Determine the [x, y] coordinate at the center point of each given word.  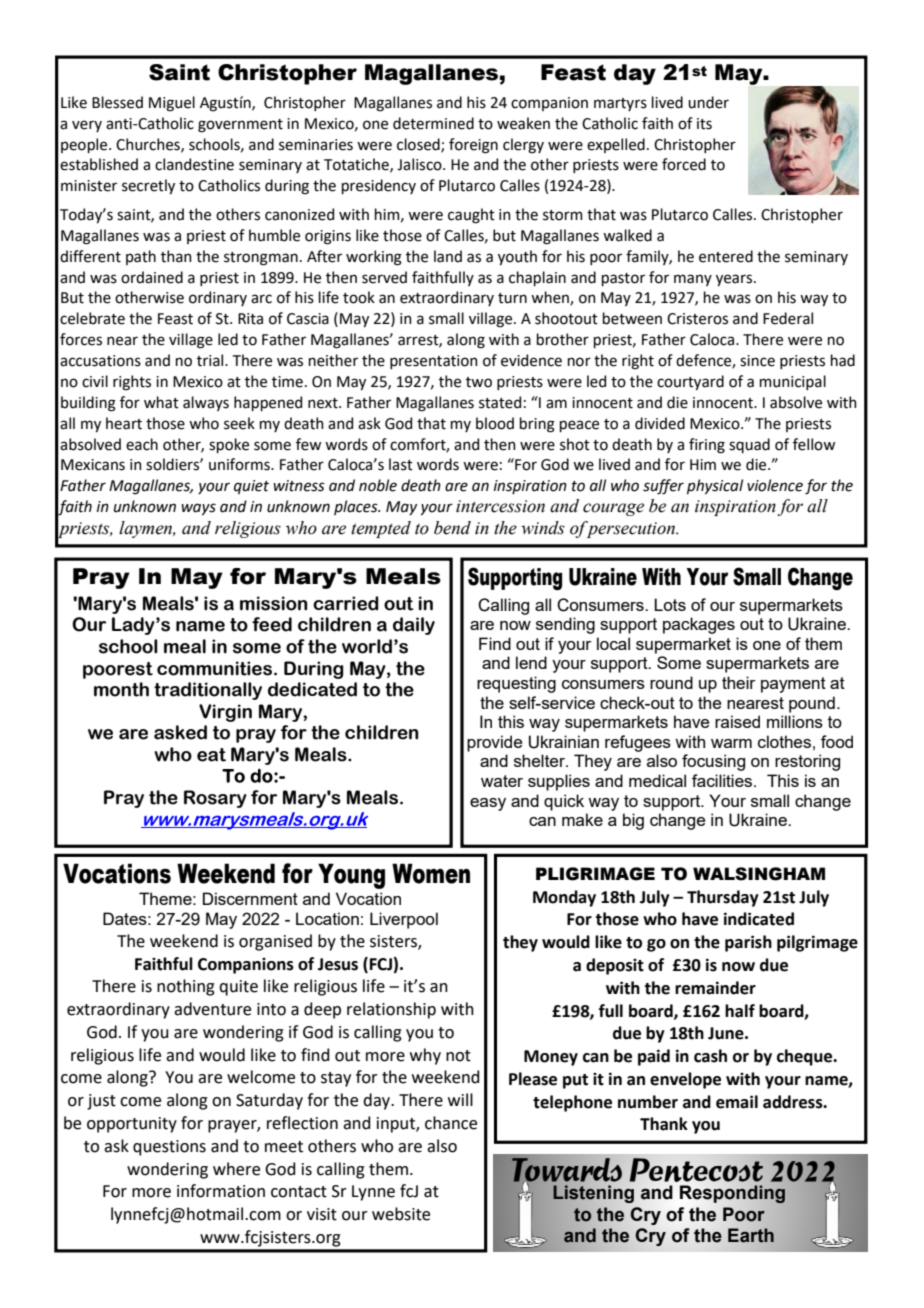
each [142, 444]
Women [431, 873]
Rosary [215, 799]
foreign [473, 146]
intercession [500, 506]
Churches [149, 145]
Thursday [723, 898]
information [221, 1191]
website [401, 1214]
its [704, 124]
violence [775, 485]
